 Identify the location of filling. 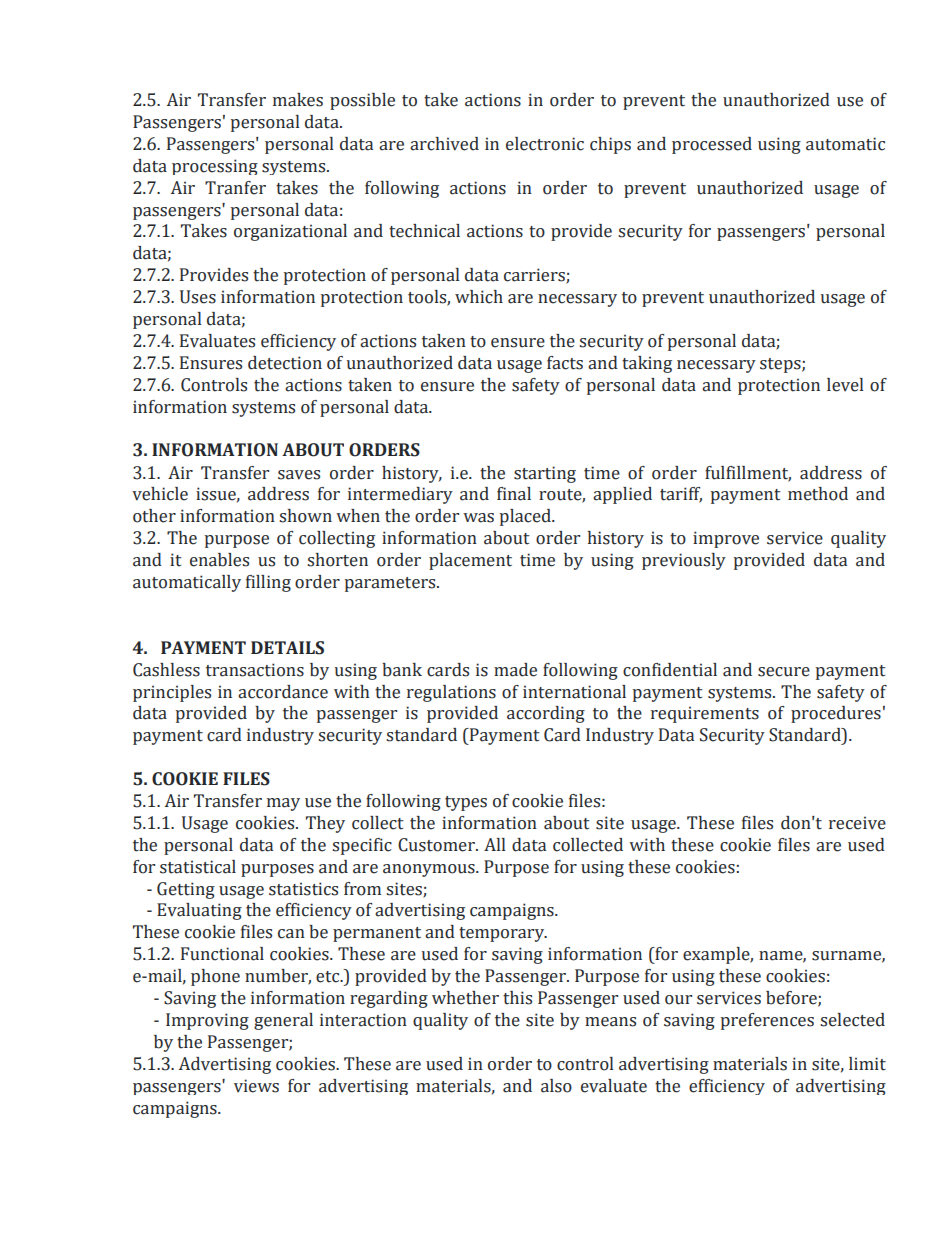
(268, 583).
